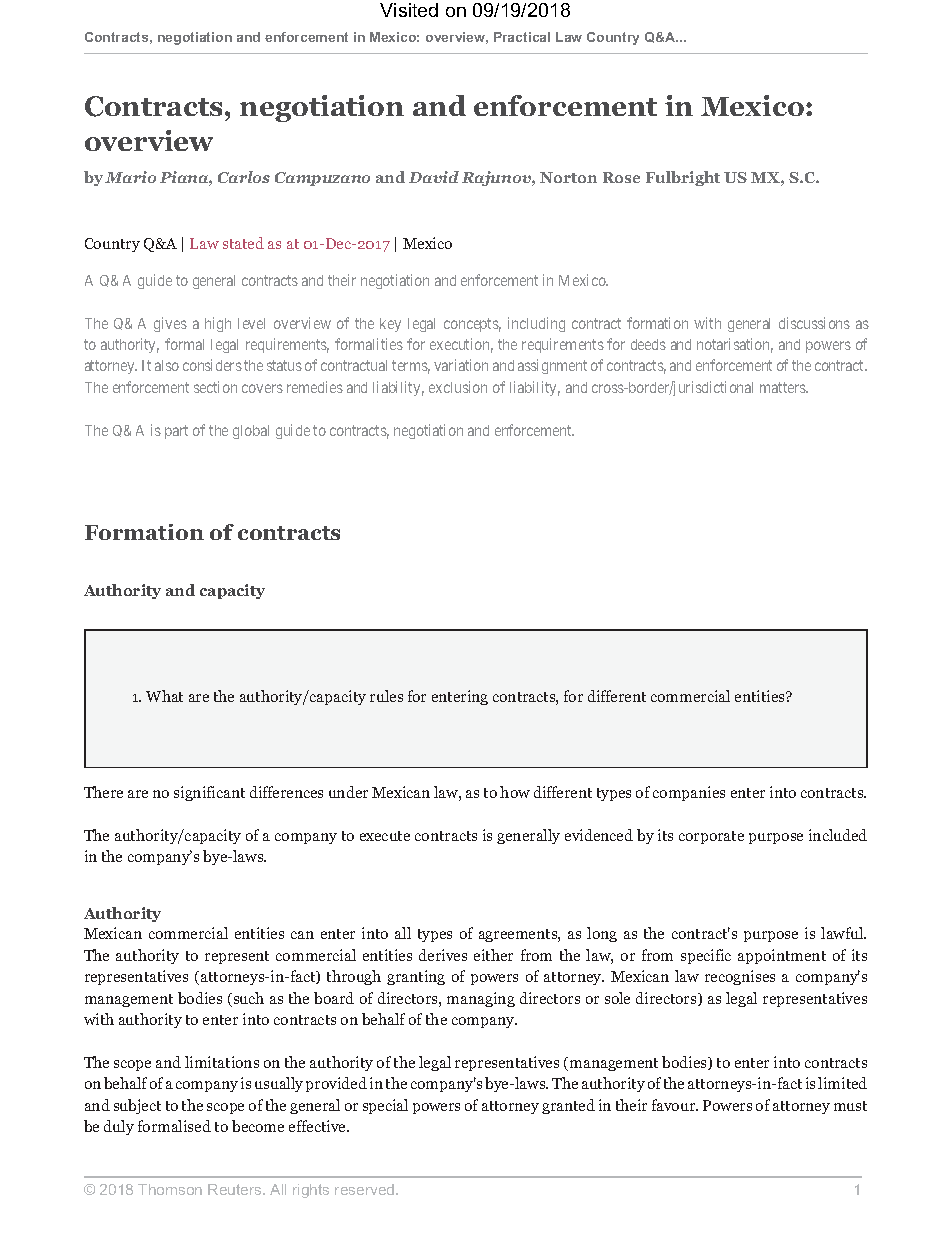  I want to click on Mexico, so click(583, 280).
